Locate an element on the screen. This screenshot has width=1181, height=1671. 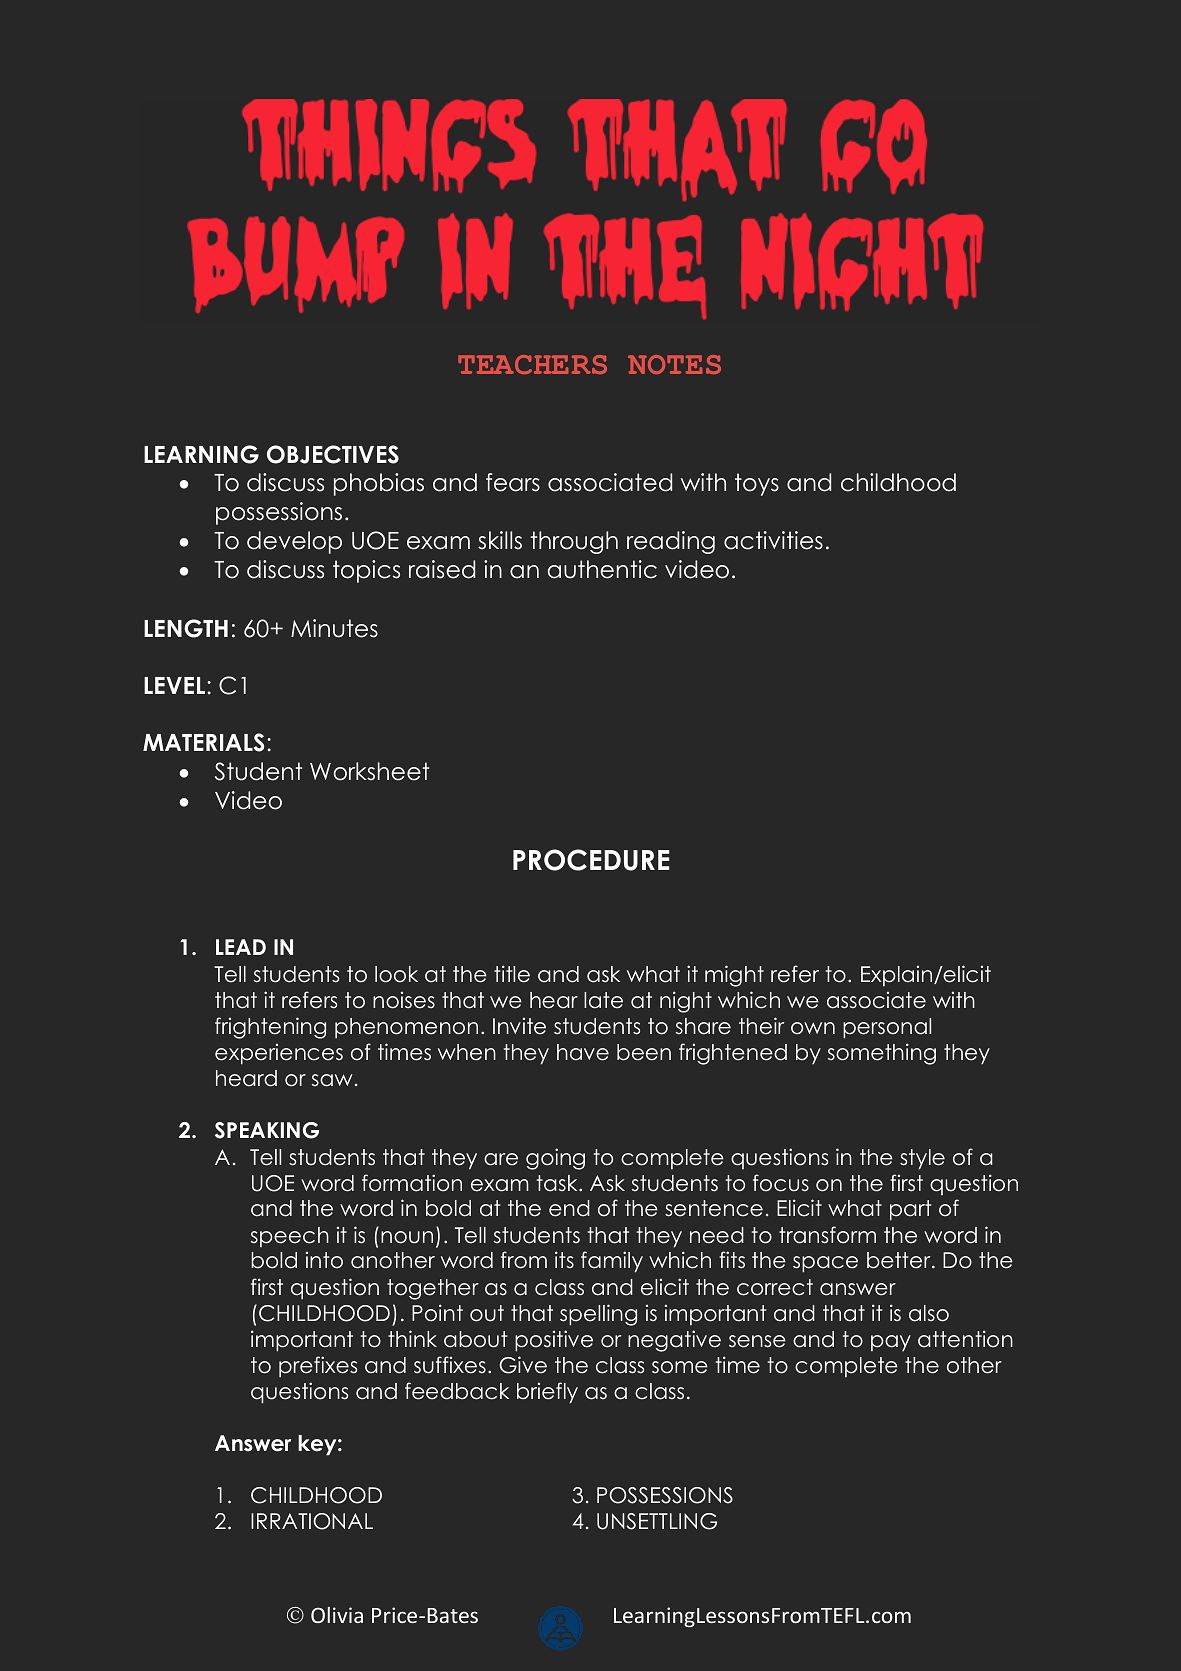
pay is located at coordinates (891, 1343).
